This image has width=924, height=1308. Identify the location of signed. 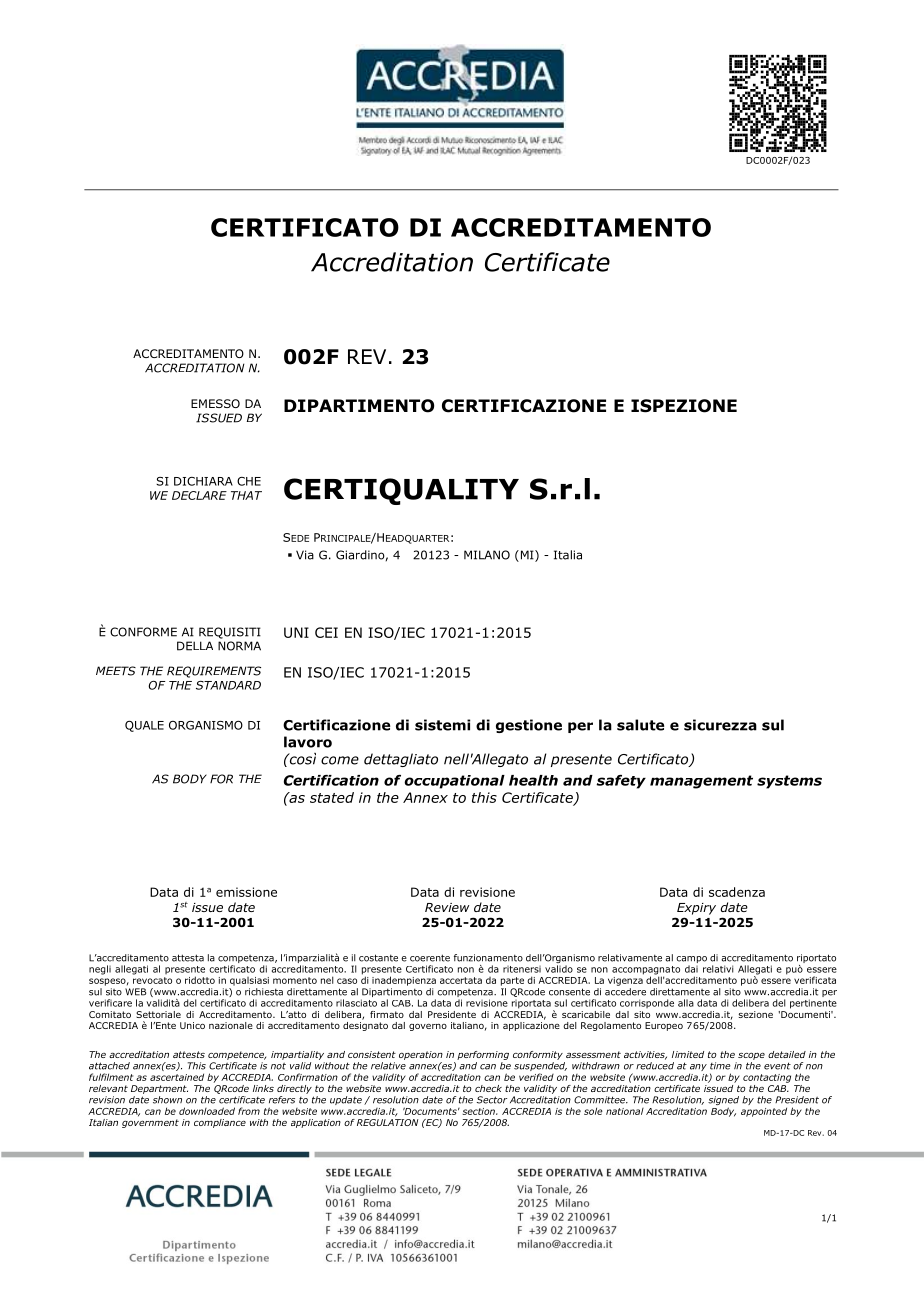
(723, 1102).
